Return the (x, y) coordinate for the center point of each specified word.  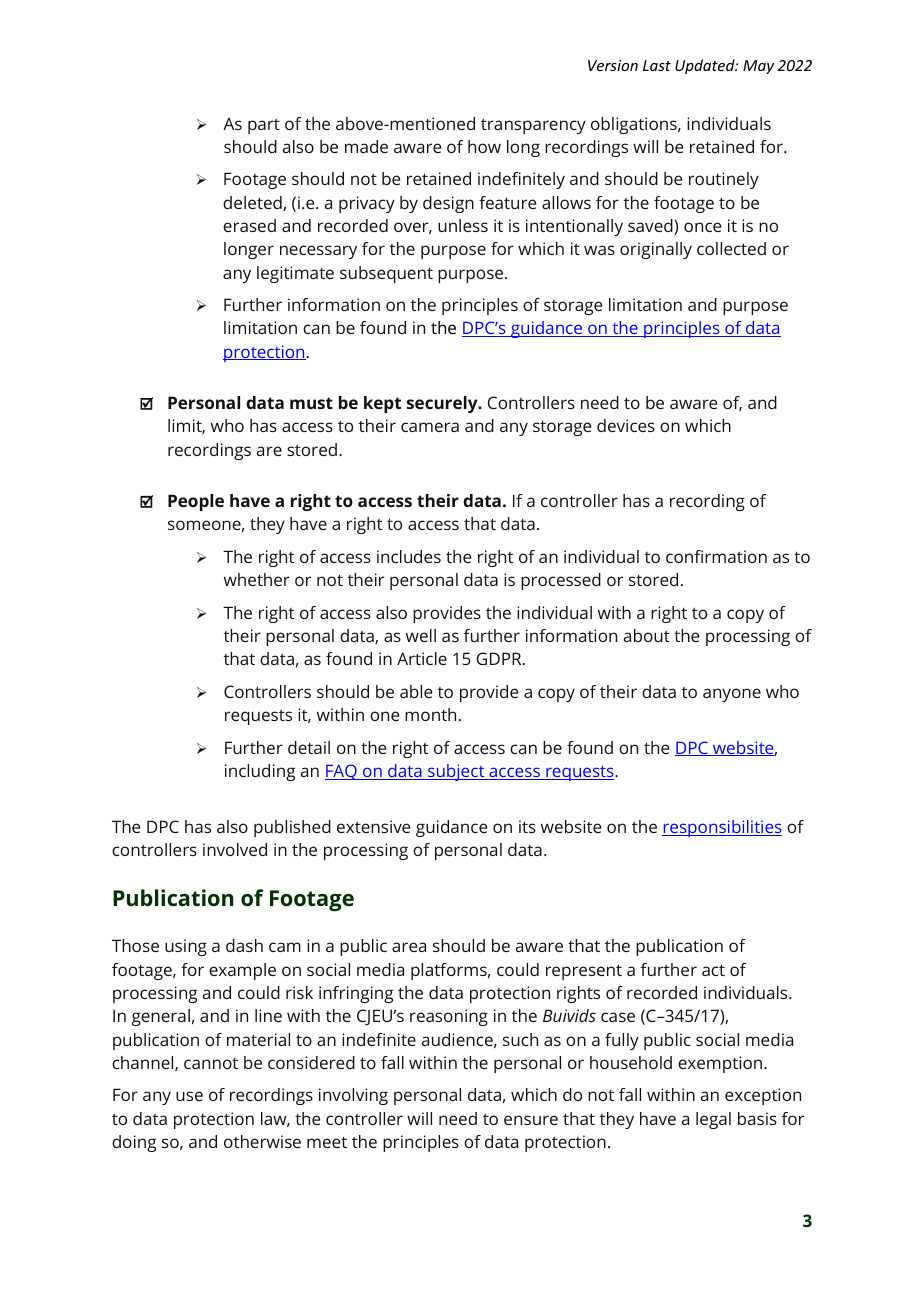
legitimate (295, 274)
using (186, 947)
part (264, 126)
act (713, 970)
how (484, 146)
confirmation (716, 556)
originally (656, 250)
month (430, 714)
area (409, 947)
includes (409, 556)
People (196, 502)
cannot (211, 1063)
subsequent (386, 274)
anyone (732, 695)
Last (657, 65)
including (260, 772)
